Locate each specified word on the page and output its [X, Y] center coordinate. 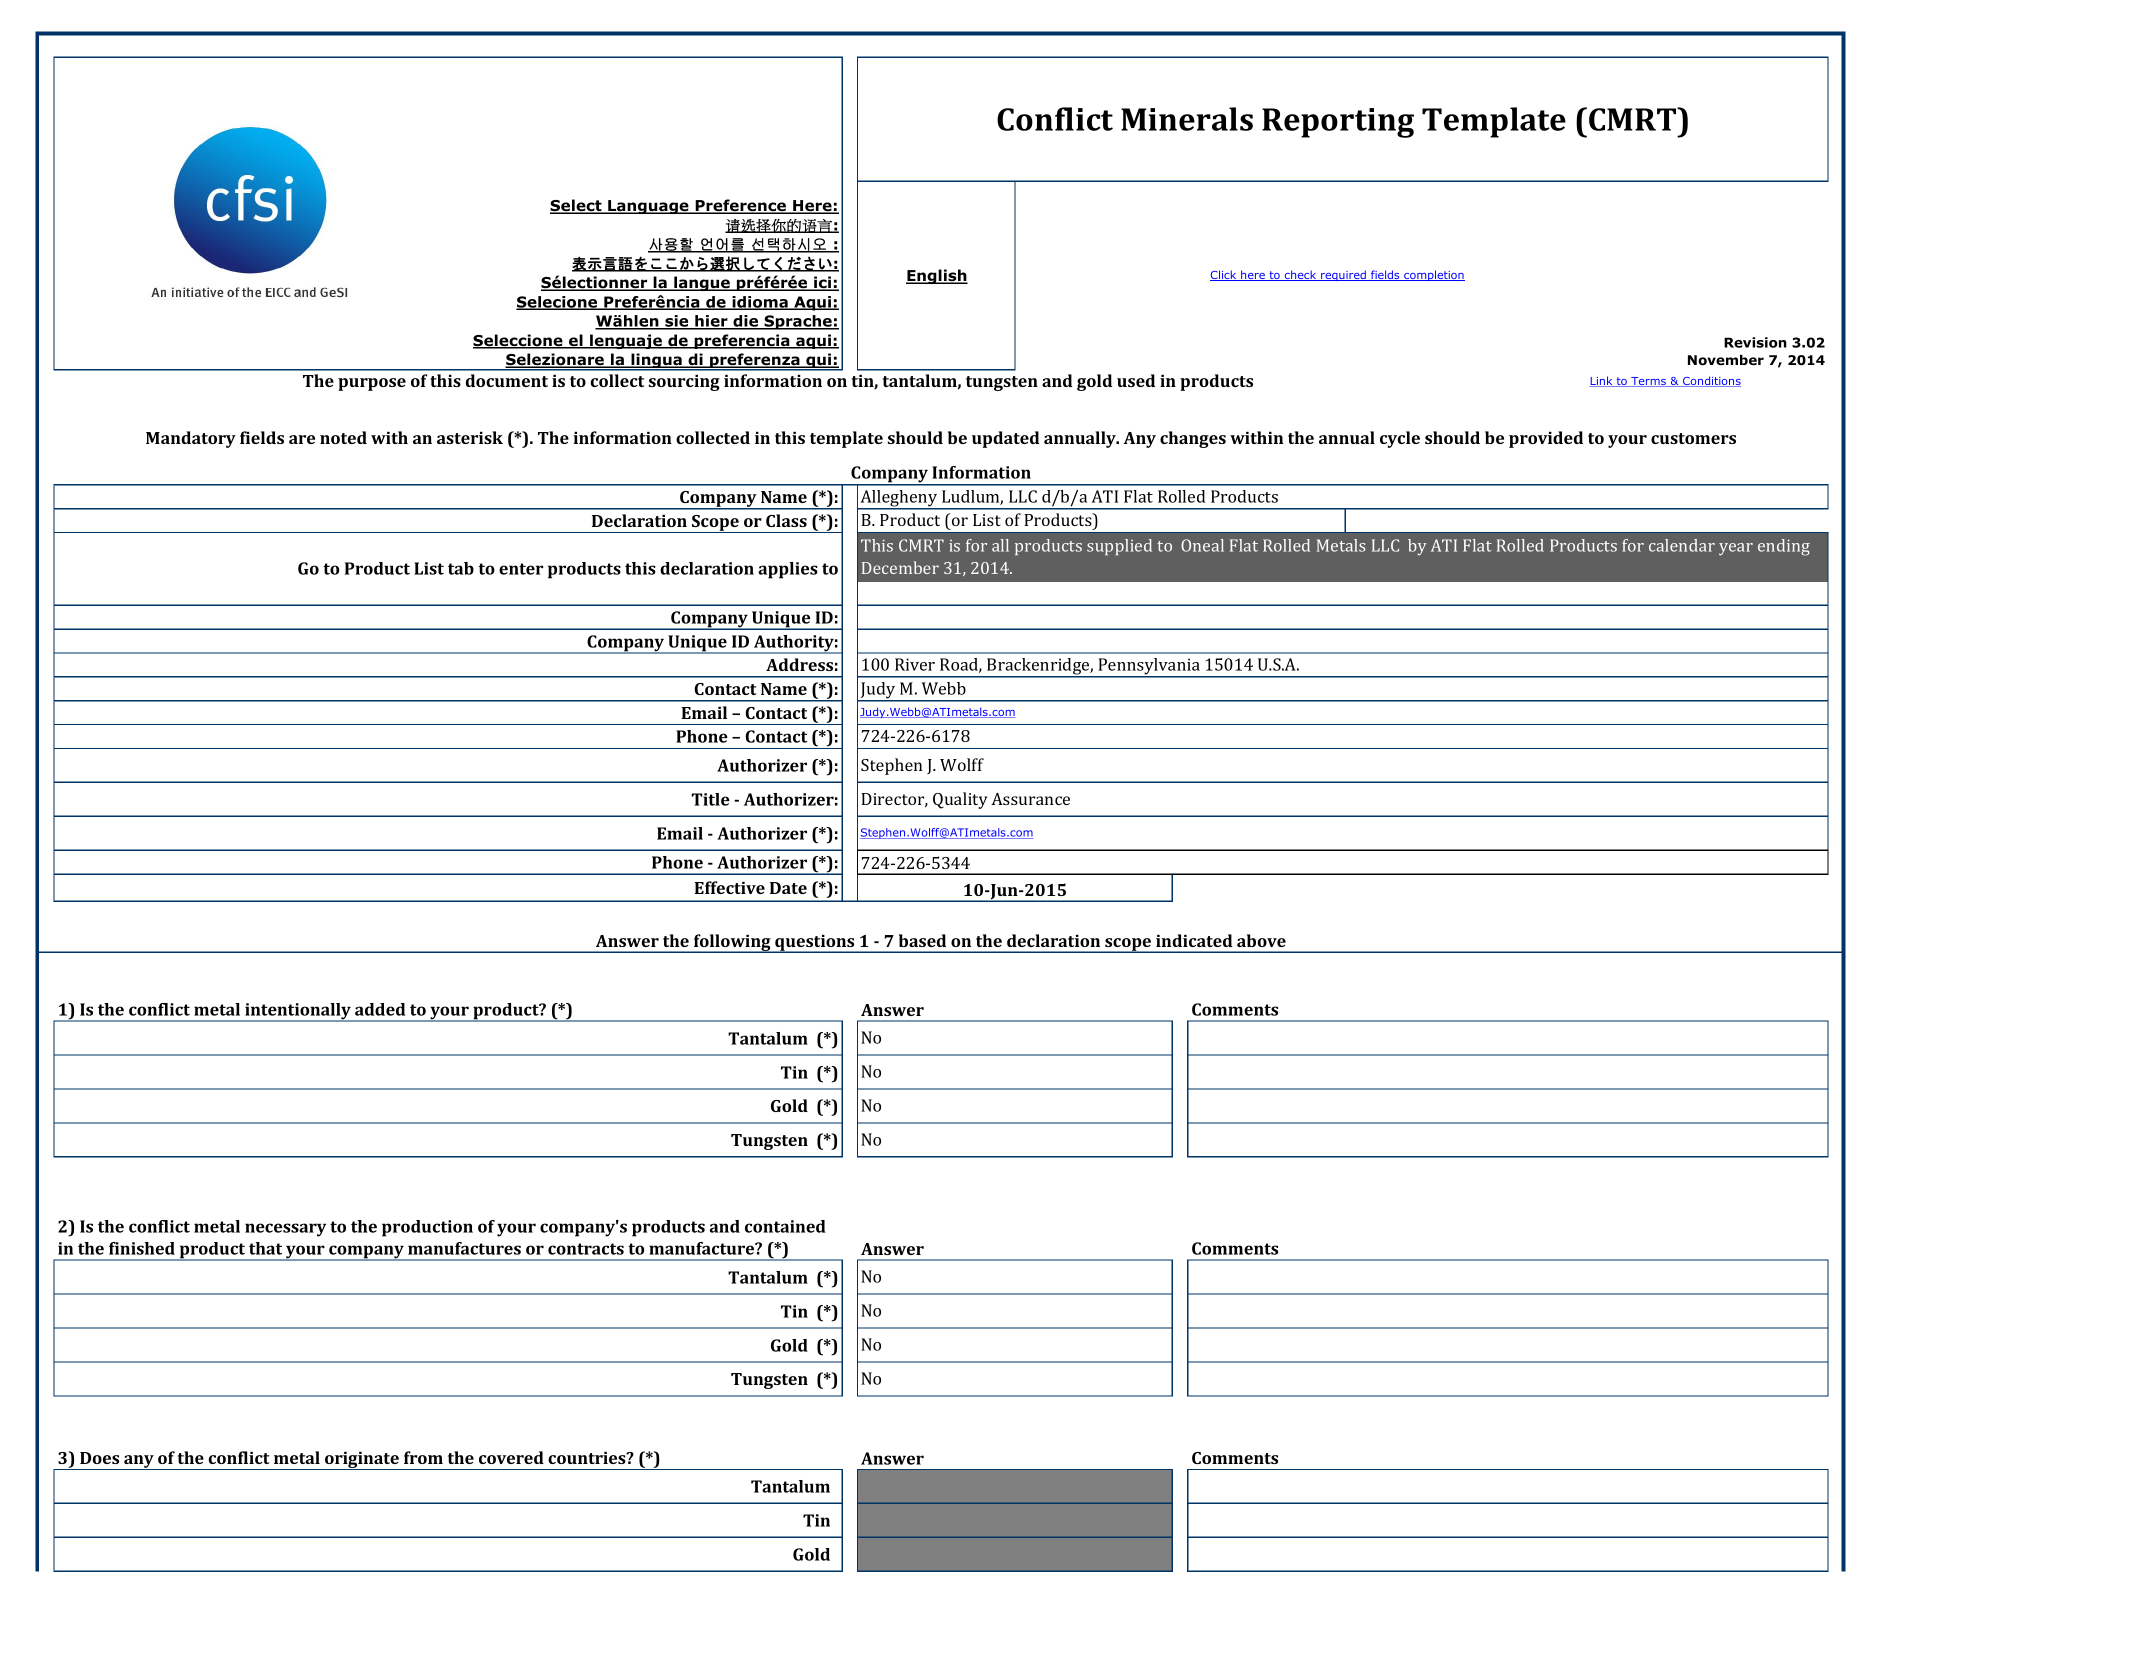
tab [461, 568]
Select [577, 206]
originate [362, 1460]
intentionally [298, 1012]
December [900, 567]
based [922, 940]
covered [511, 1457]
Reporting [1338, 123]
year [1736, 549]
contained [785, 1226]
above [1261, 940]
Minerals [1187, 119]
